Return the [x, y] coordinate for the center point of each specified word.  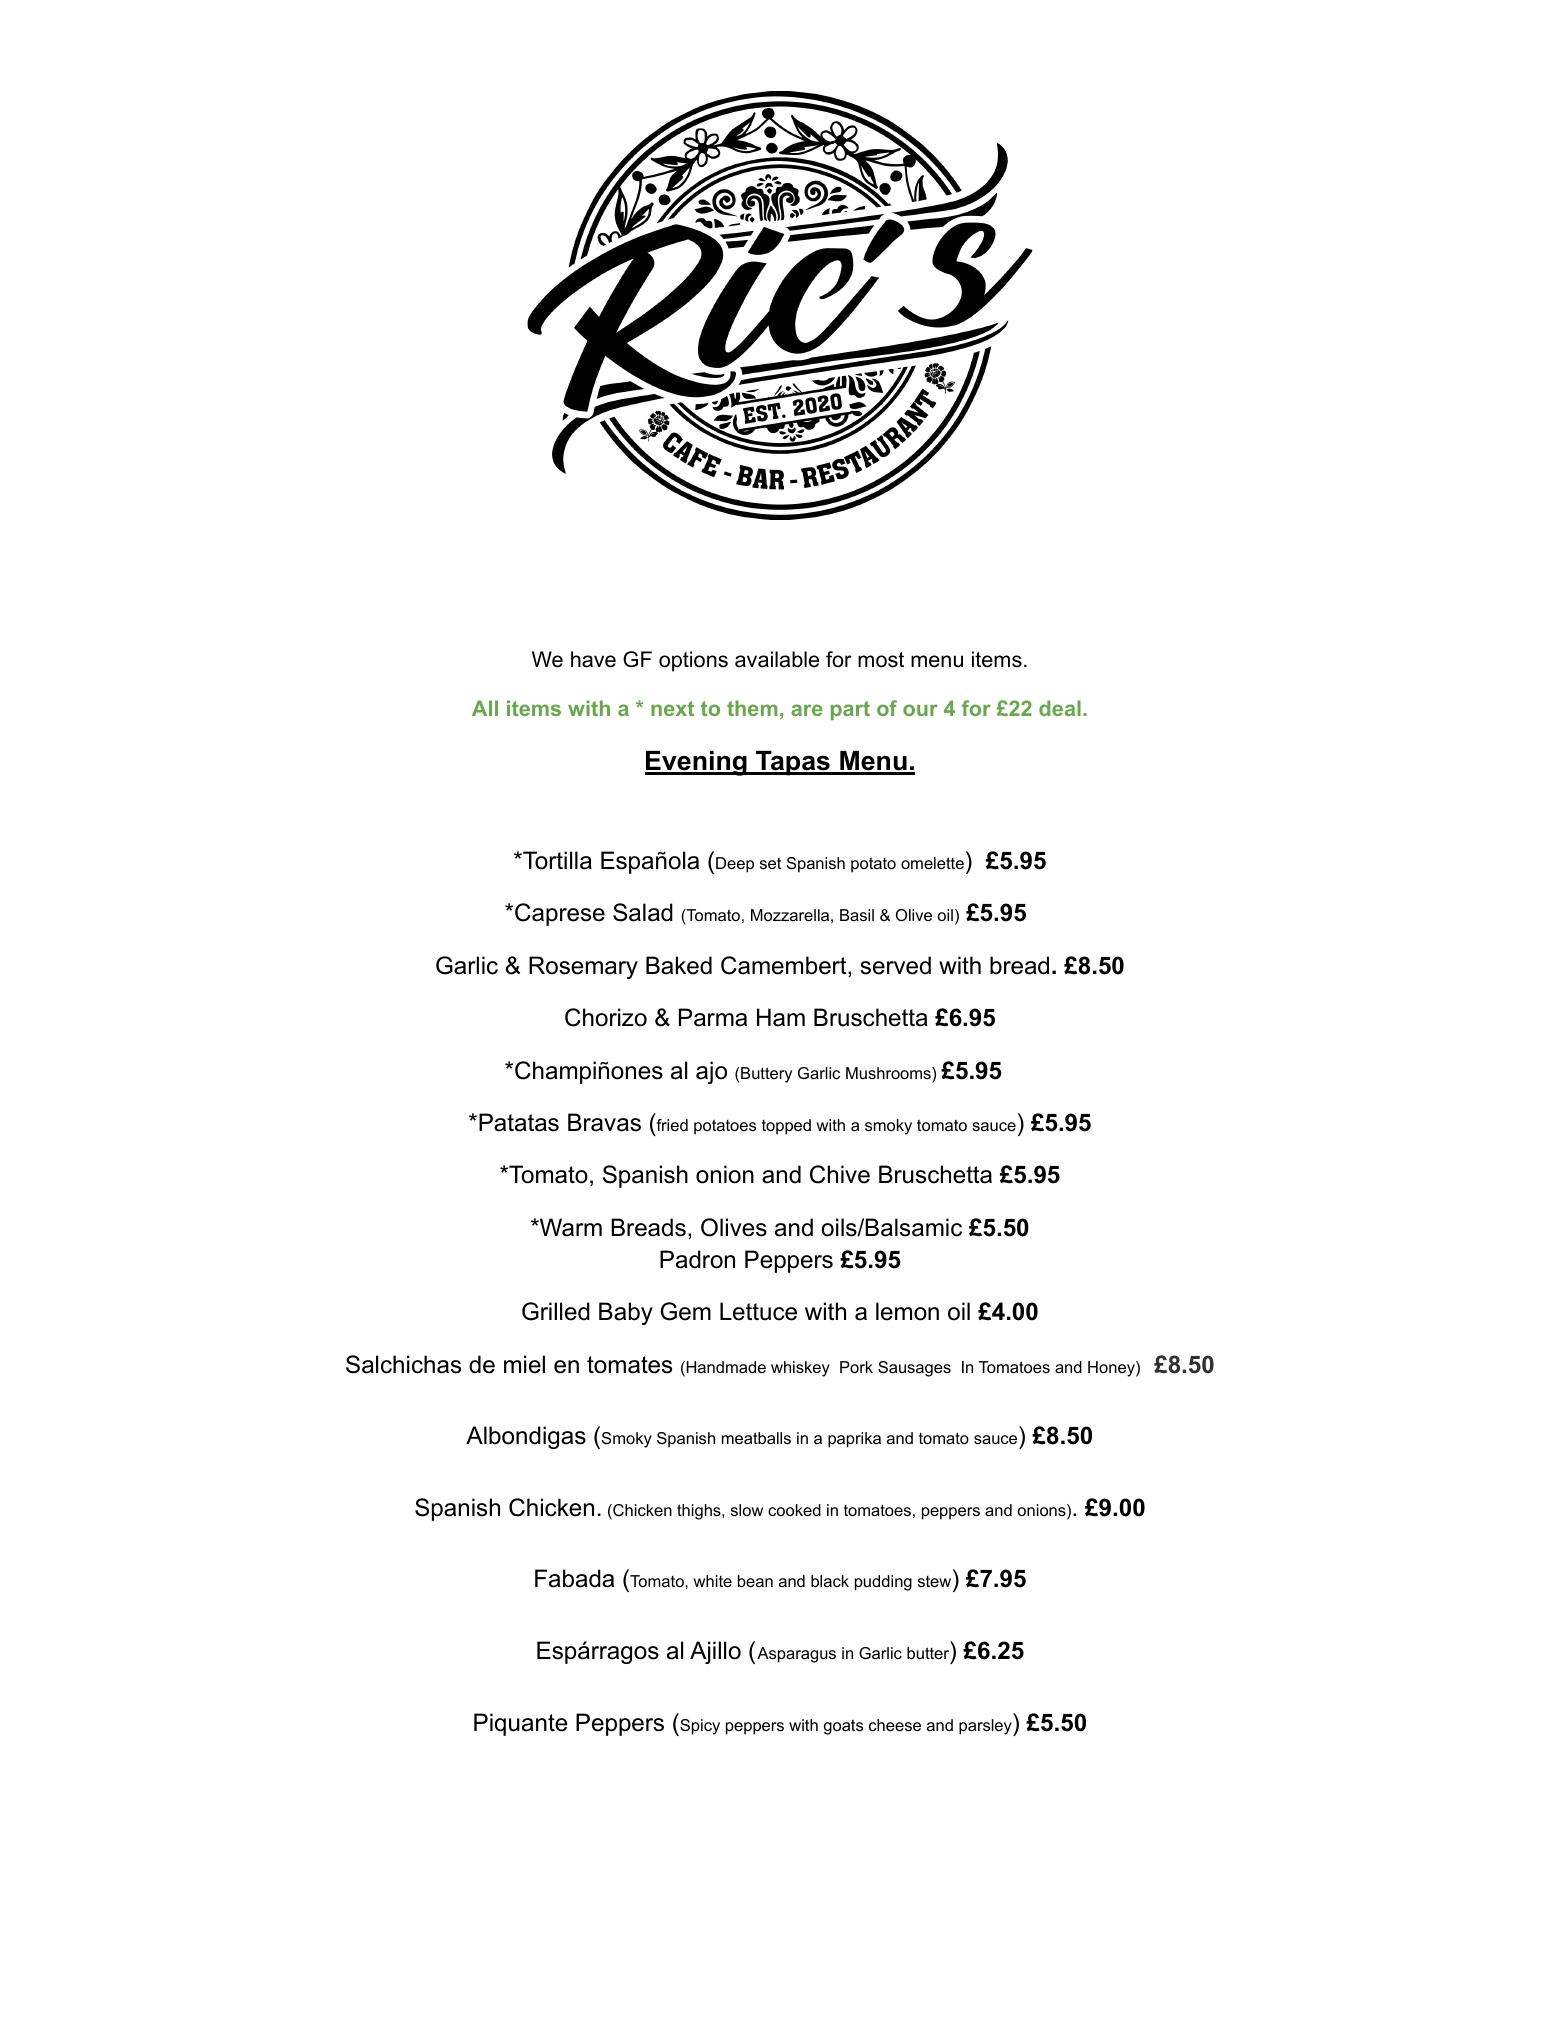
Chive [840, 1174]
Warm [570, 1227]
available [777, 659]
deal [1060, 708]
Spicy [699, 1727]
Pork [856, 1367]
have [593, 659]
